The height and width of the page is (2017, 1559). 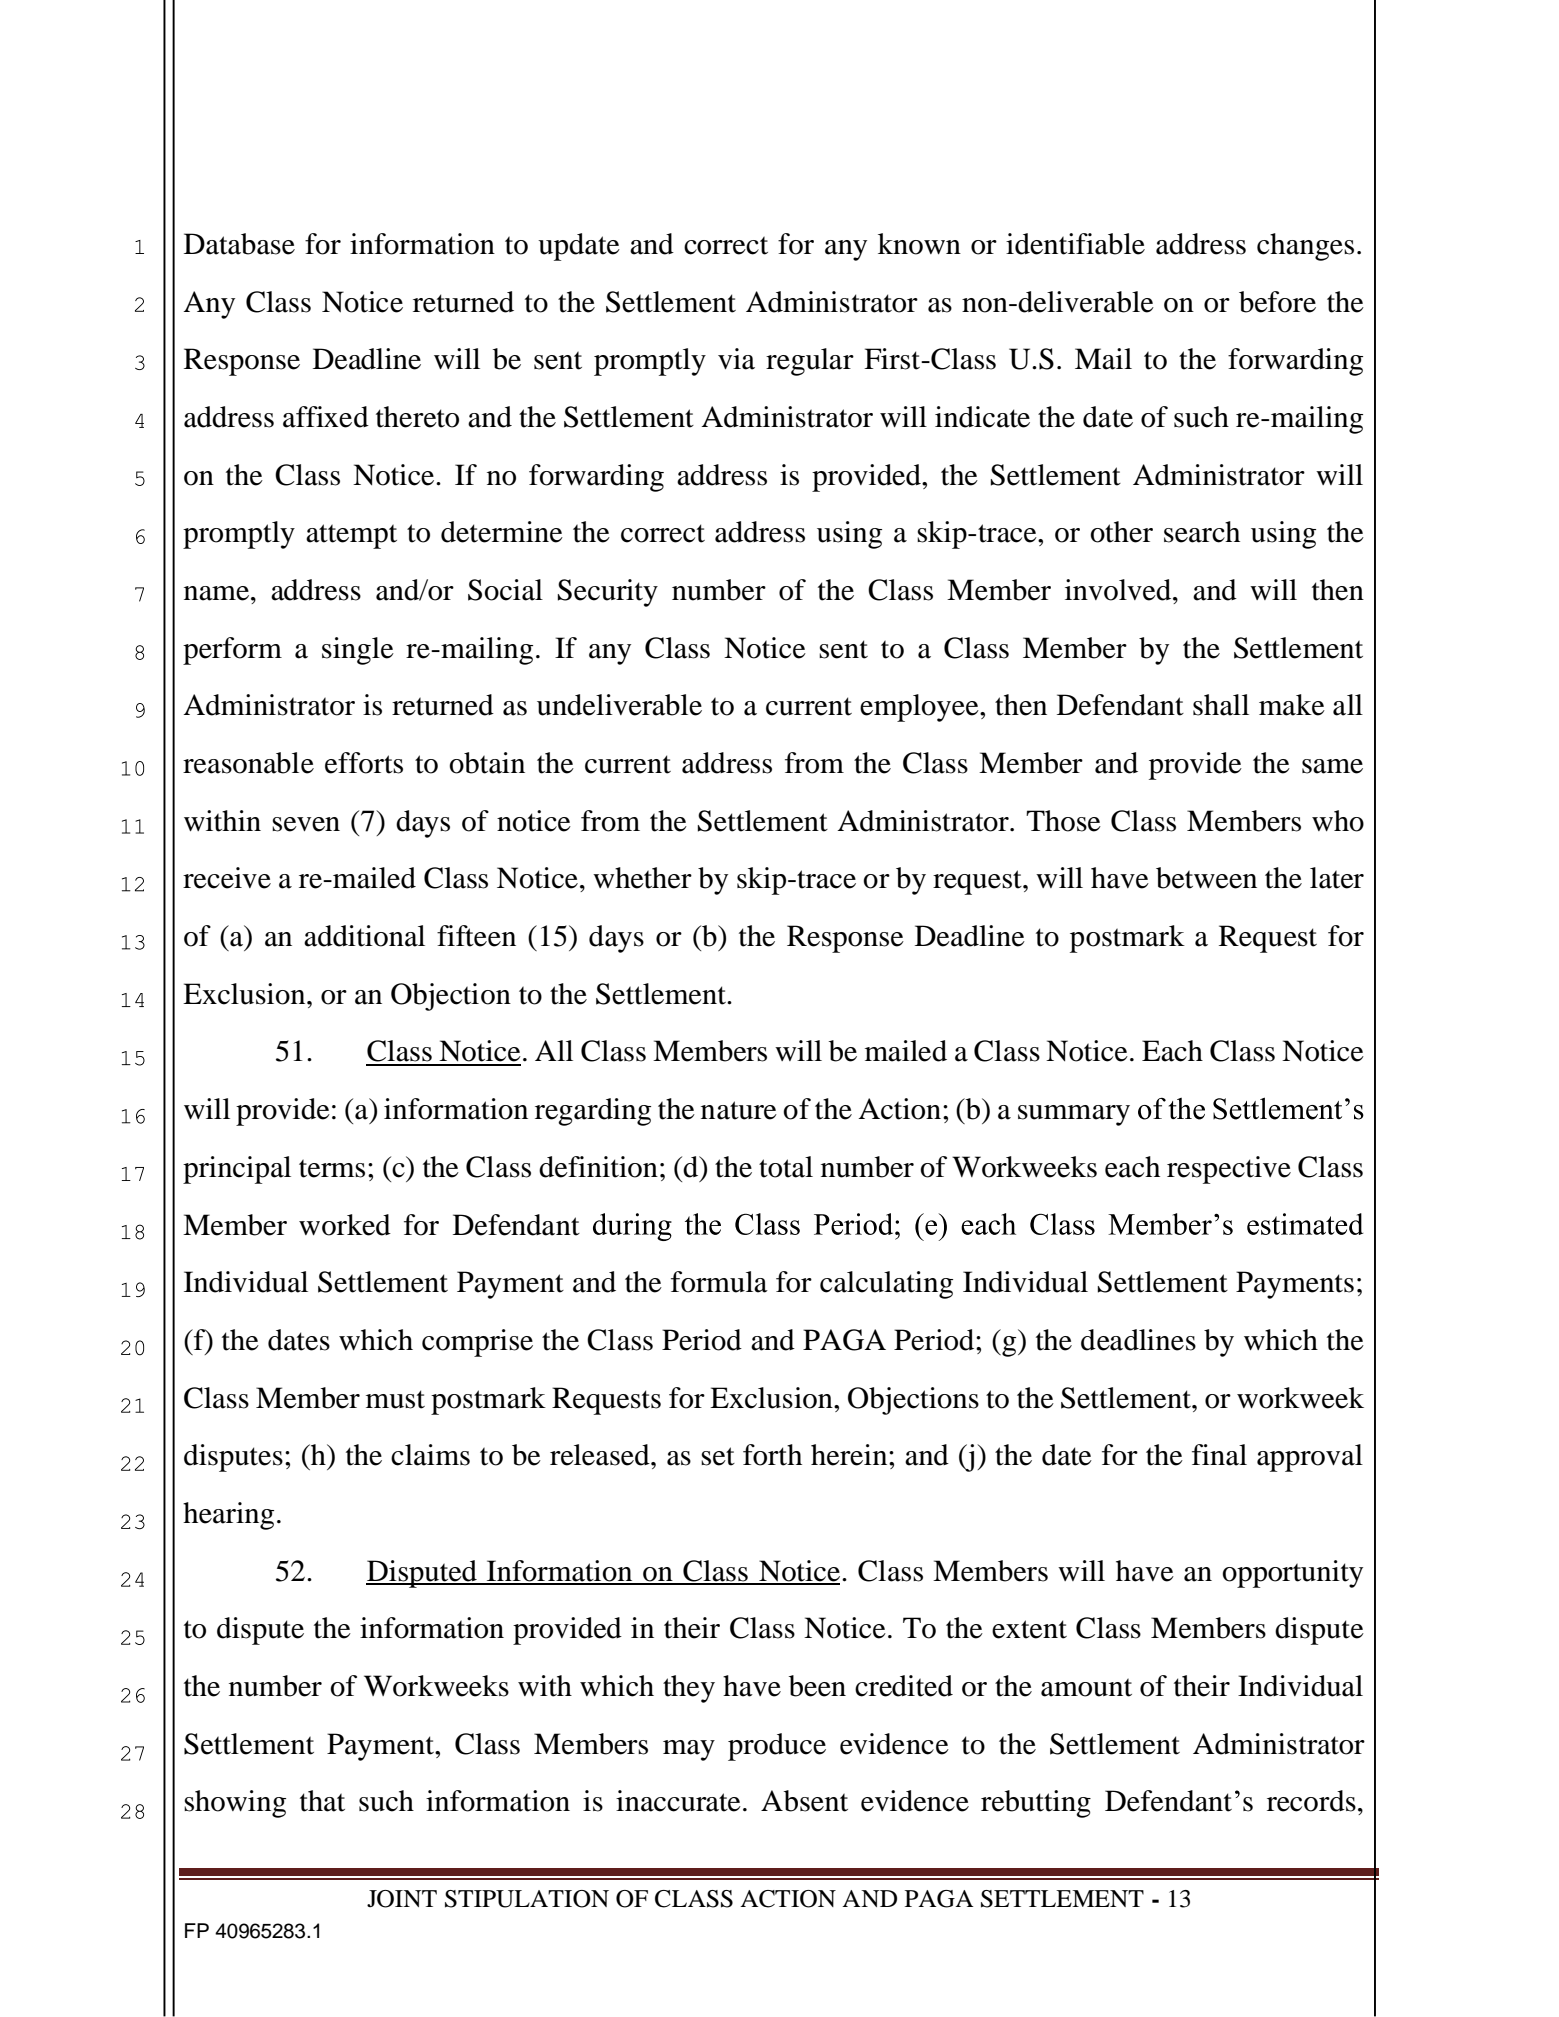 I want to click on inaccurate, so click(x=678, y=1801).
